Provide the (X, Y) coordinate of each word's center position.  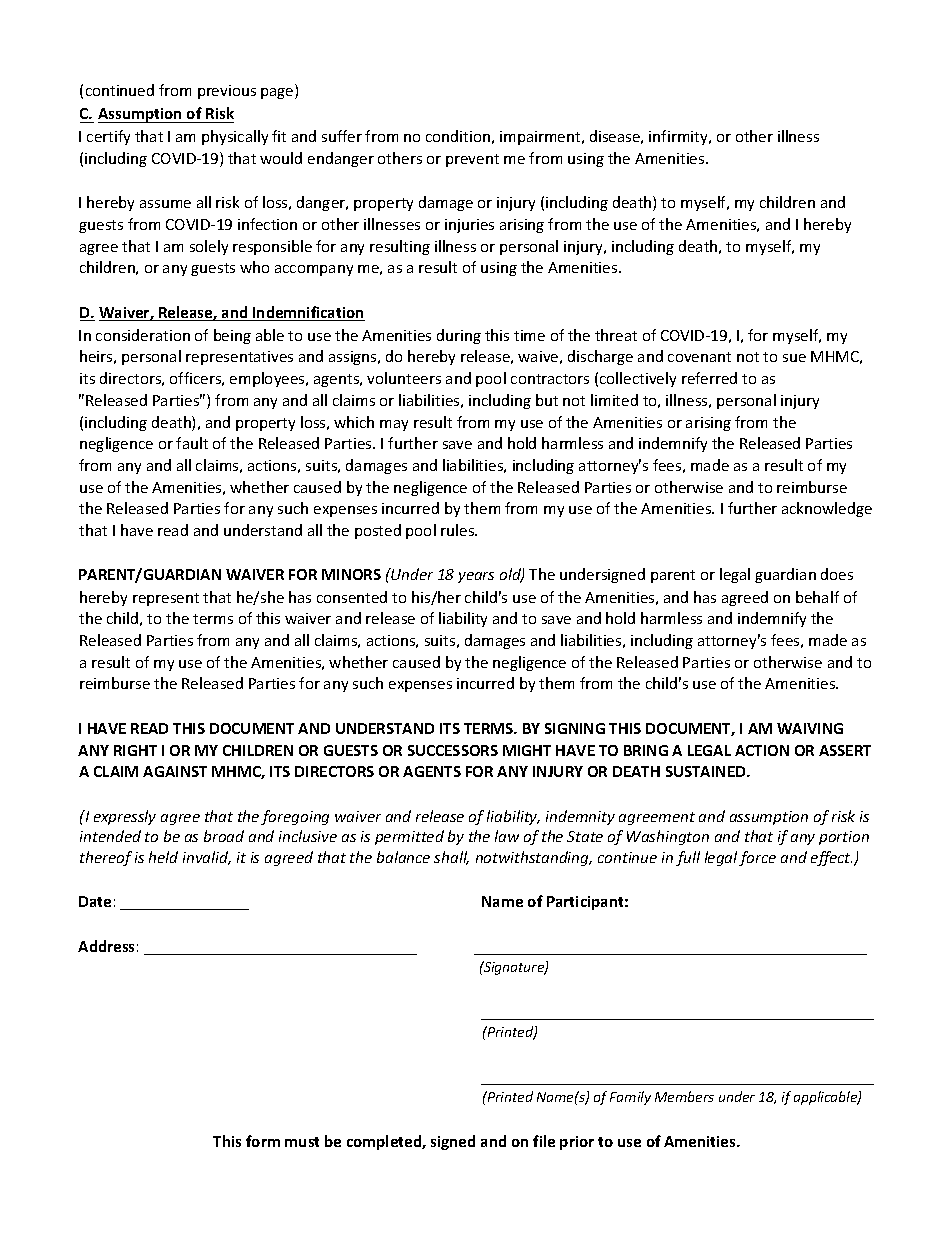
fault (192, 443)
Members (684, 1096)
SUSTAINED (707, 771)
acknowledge (827, 509)
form (263, 1141)
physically (235, 137)
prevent (472, 160)
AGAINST (175, 771)
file (544, 1141)
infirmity (679, 137)
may (394, 425)
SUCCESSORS (453, 750)
